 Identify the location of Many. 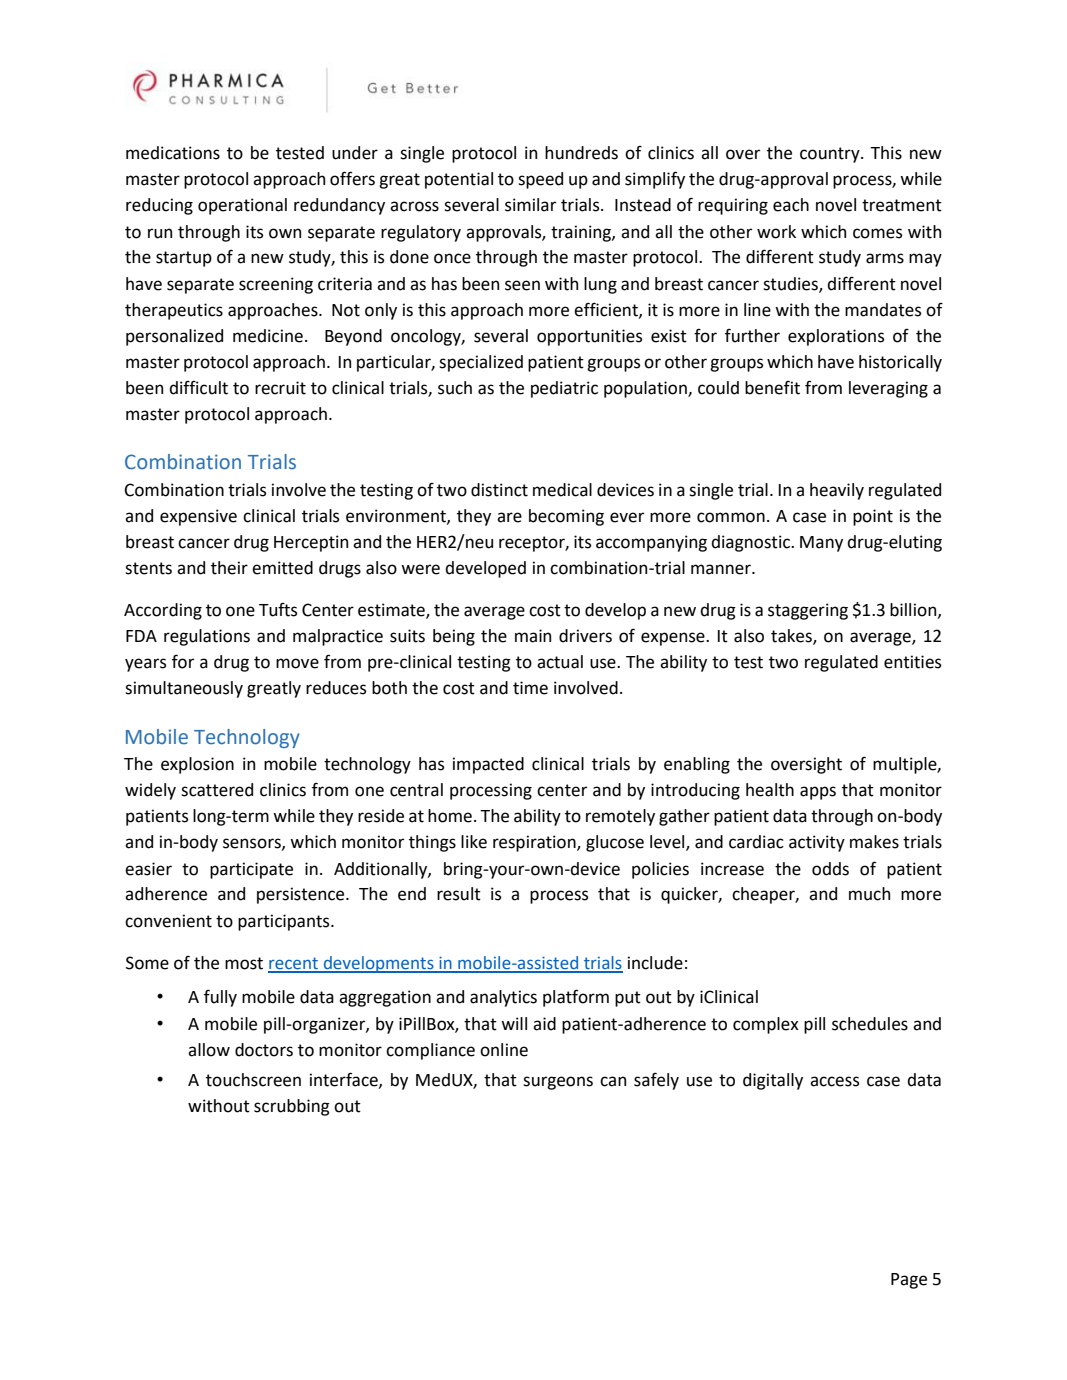
(821, 544).
